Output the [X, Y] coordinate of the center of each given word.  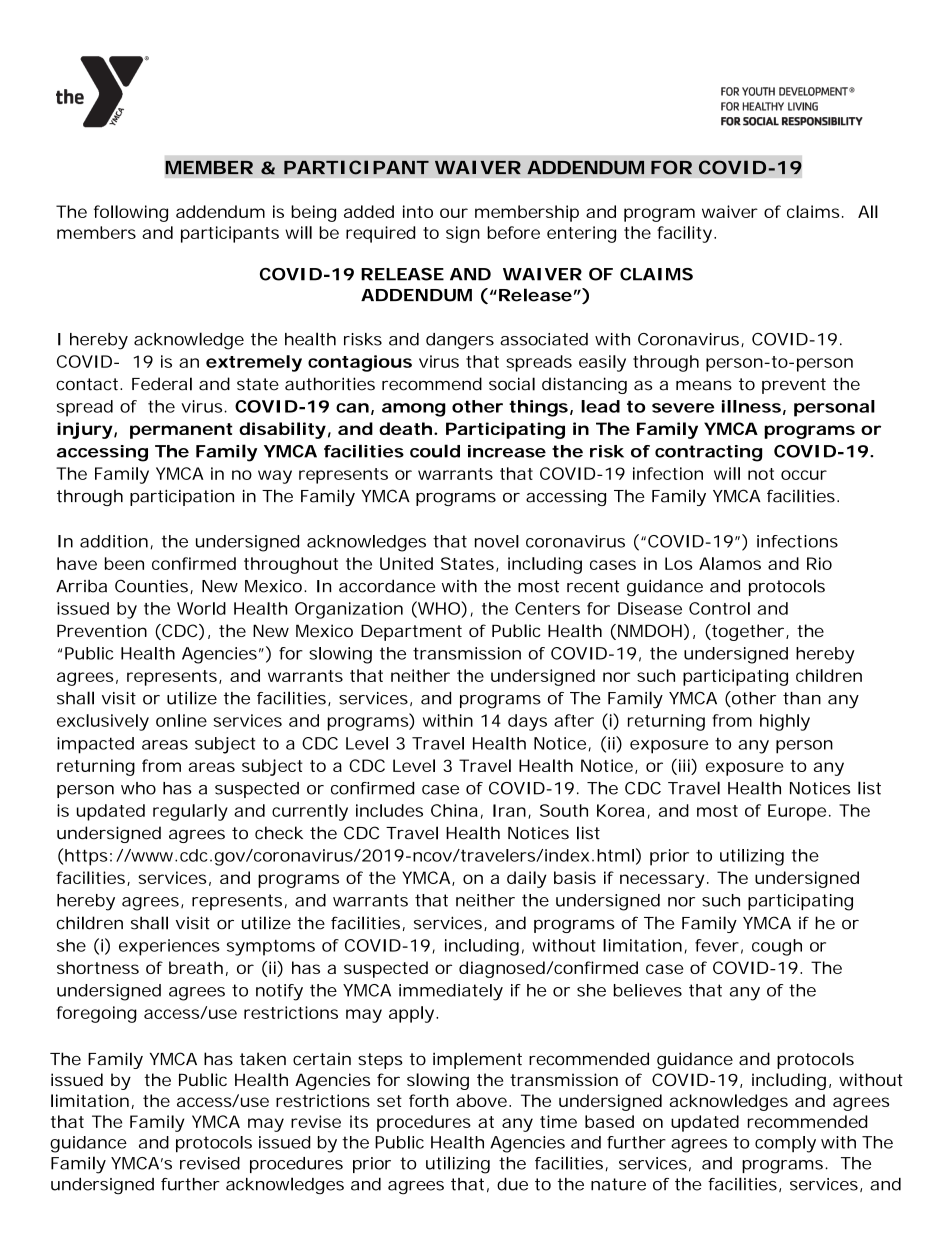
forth [429, 1100]
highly [785, 722]
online [181, 720]
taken [263, 1059]
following [131, 213]
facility [684, 234]
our [454, 213]
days [527, 722]
